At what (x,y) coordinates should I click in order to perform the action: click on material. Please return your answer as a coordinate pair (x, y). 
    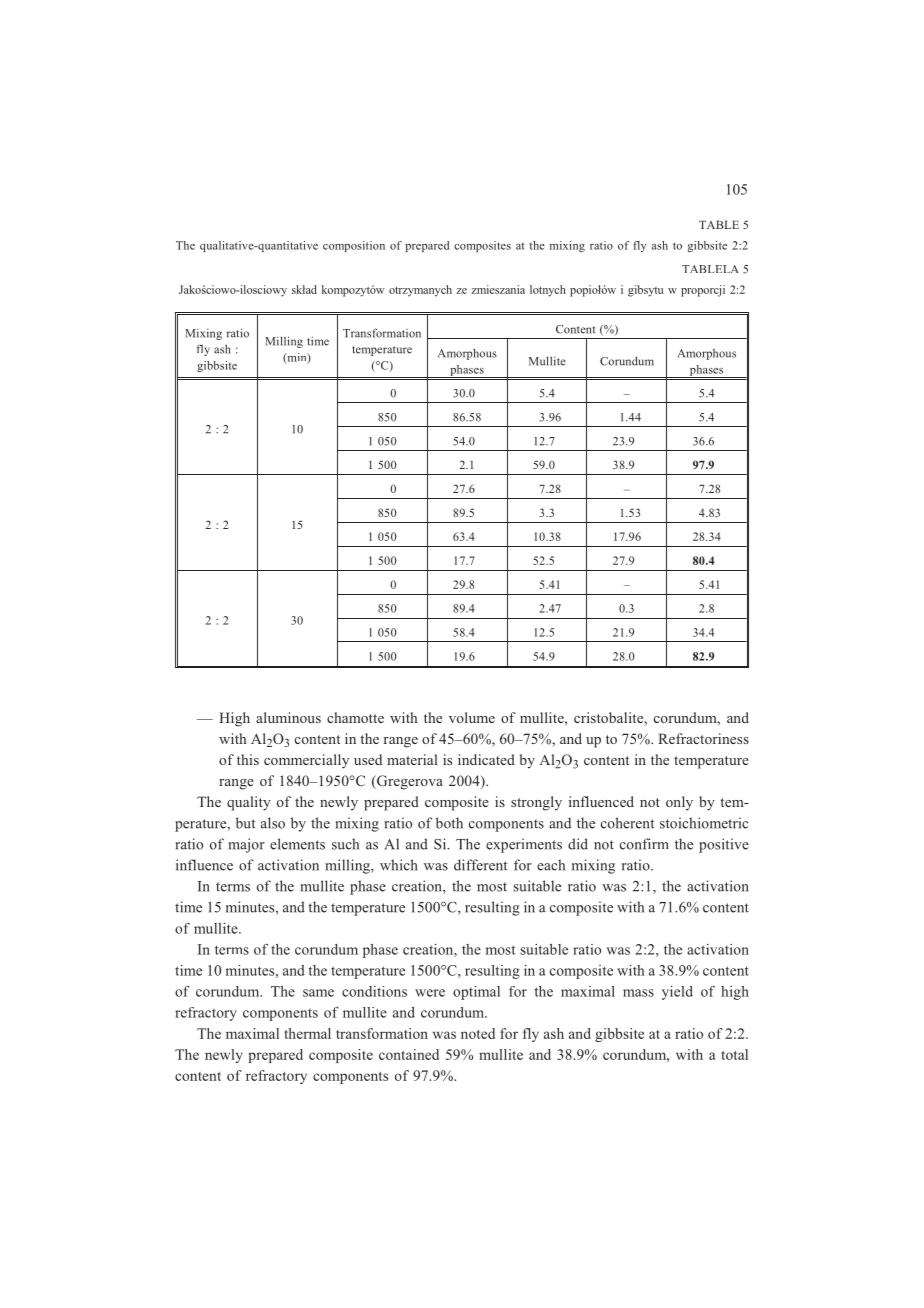
    Looking at the image, I should click on (412, 759).
